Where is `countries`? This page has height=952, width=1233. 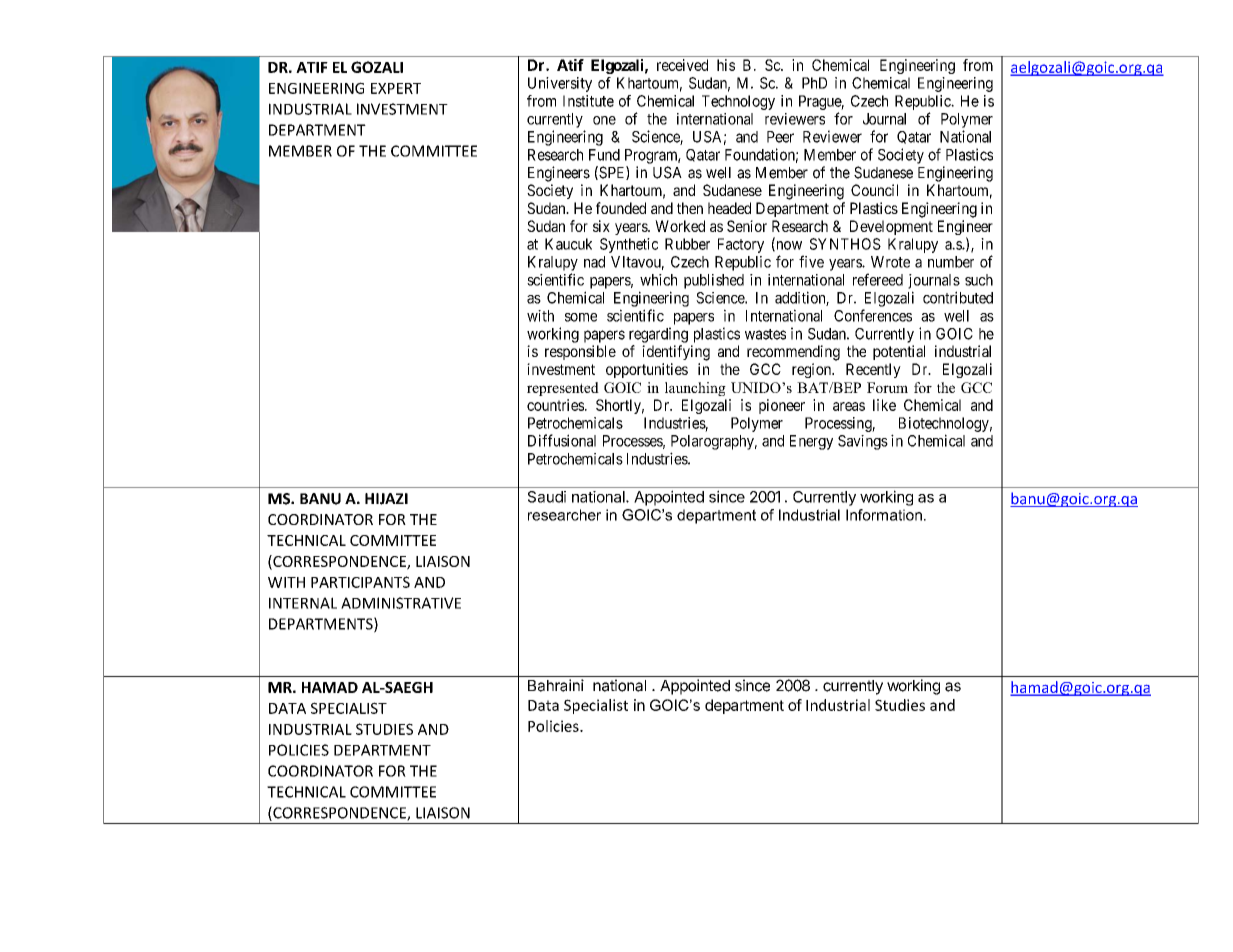 countries is located at coordinates (556, 405).
